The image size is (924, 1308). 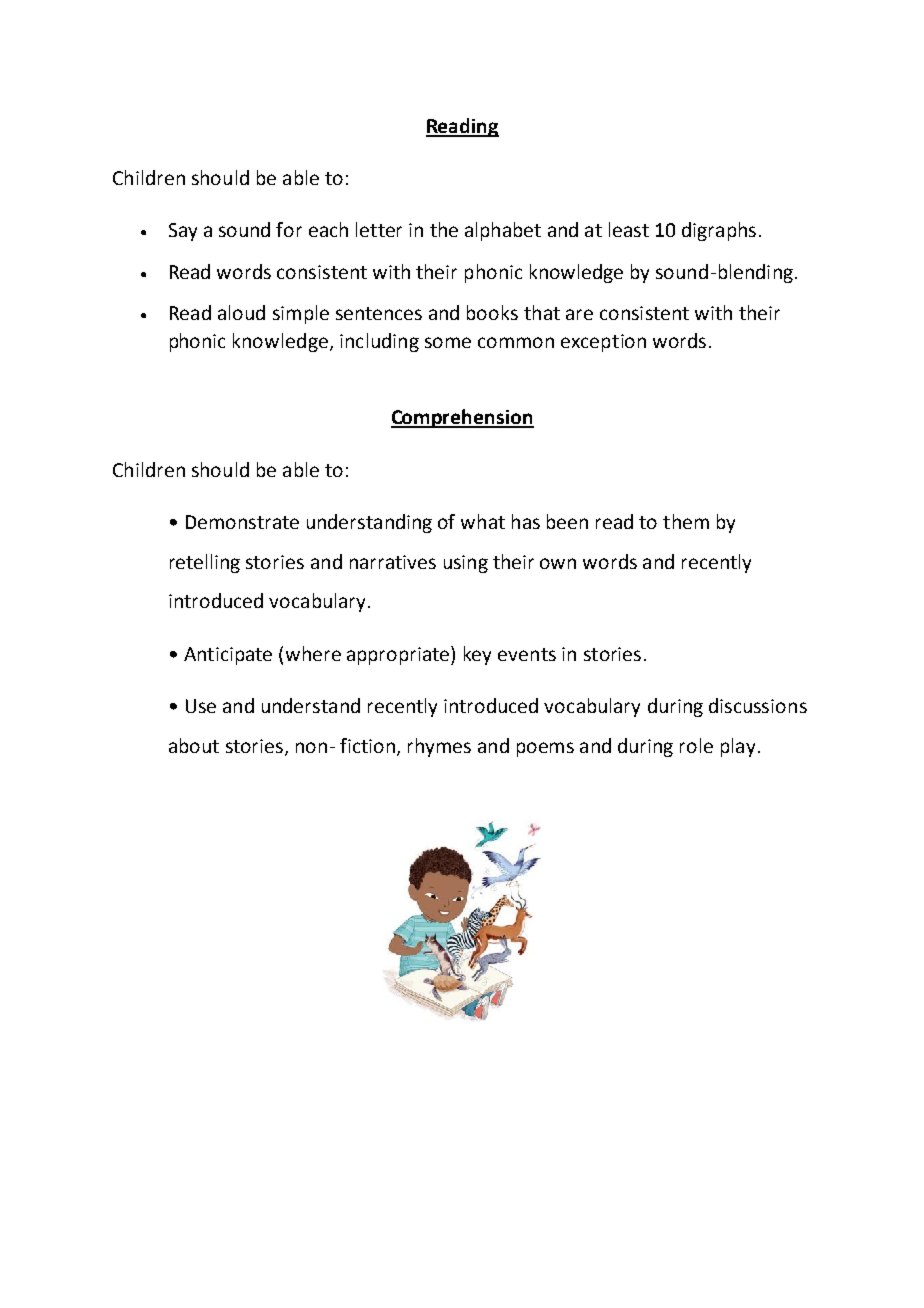 What do you see at coordinates (242, 522) in the screenshot?
I see `Demonstrate` at bounding box center [242, 522].
